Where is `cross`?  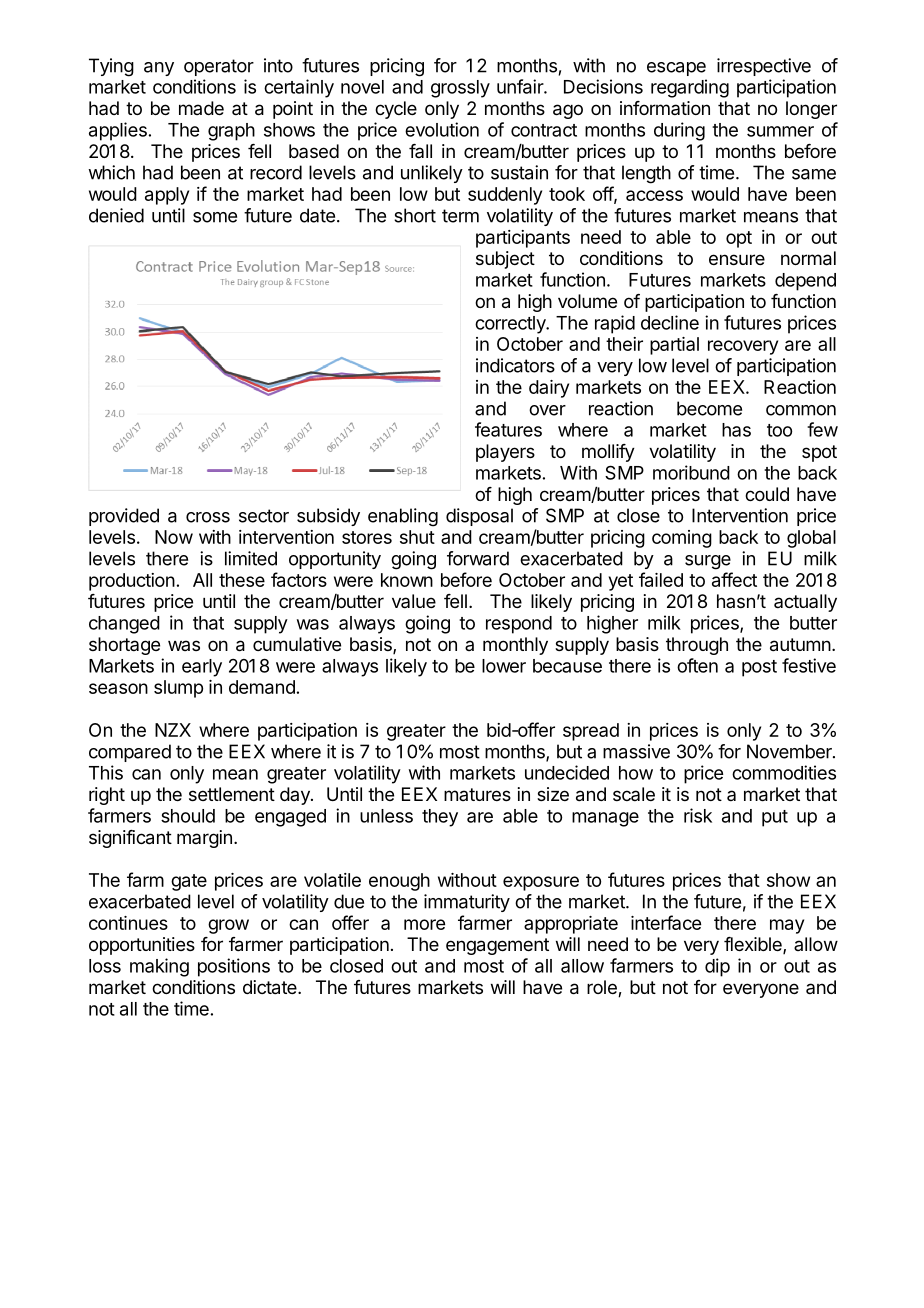 cross is located at coordinates (208, 517).
